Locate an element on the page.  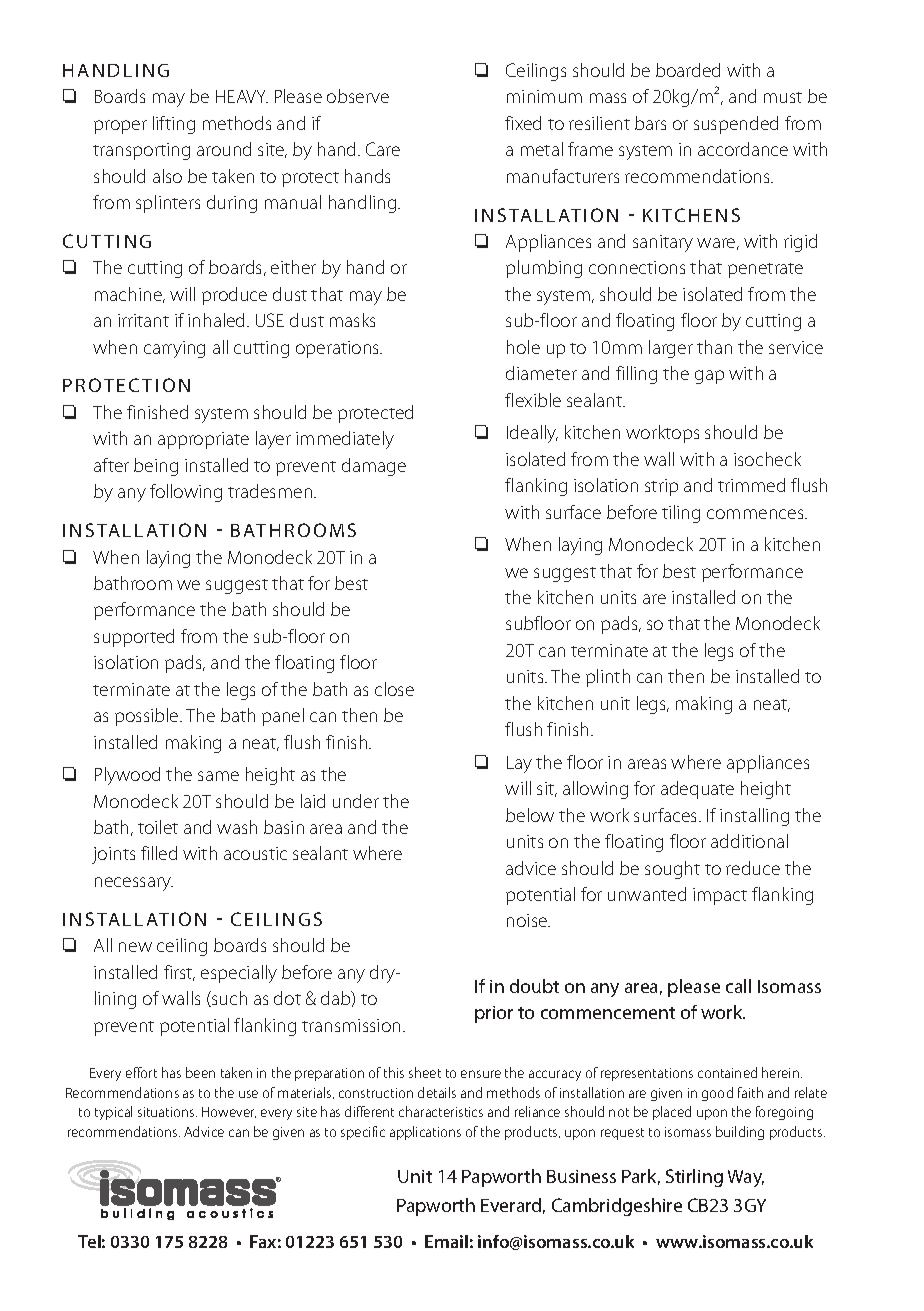
plinth is located at coordinates (608, 678).
